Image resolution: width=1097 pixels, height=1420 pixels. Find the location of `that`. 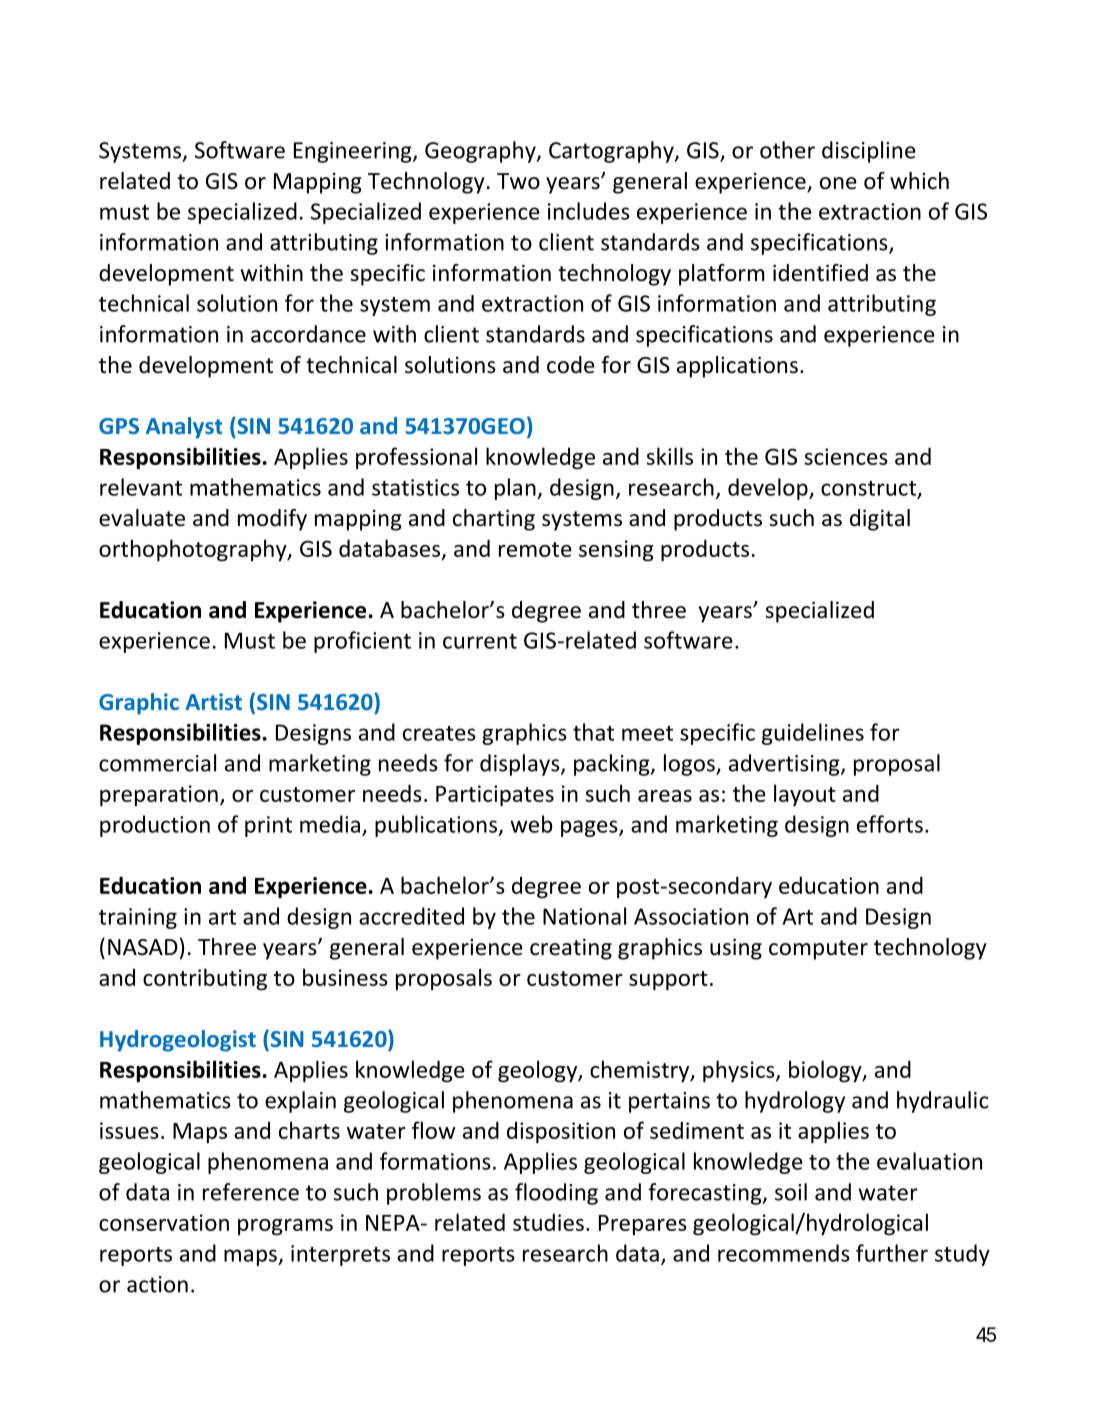

that is located at coordinates (593, 732).
